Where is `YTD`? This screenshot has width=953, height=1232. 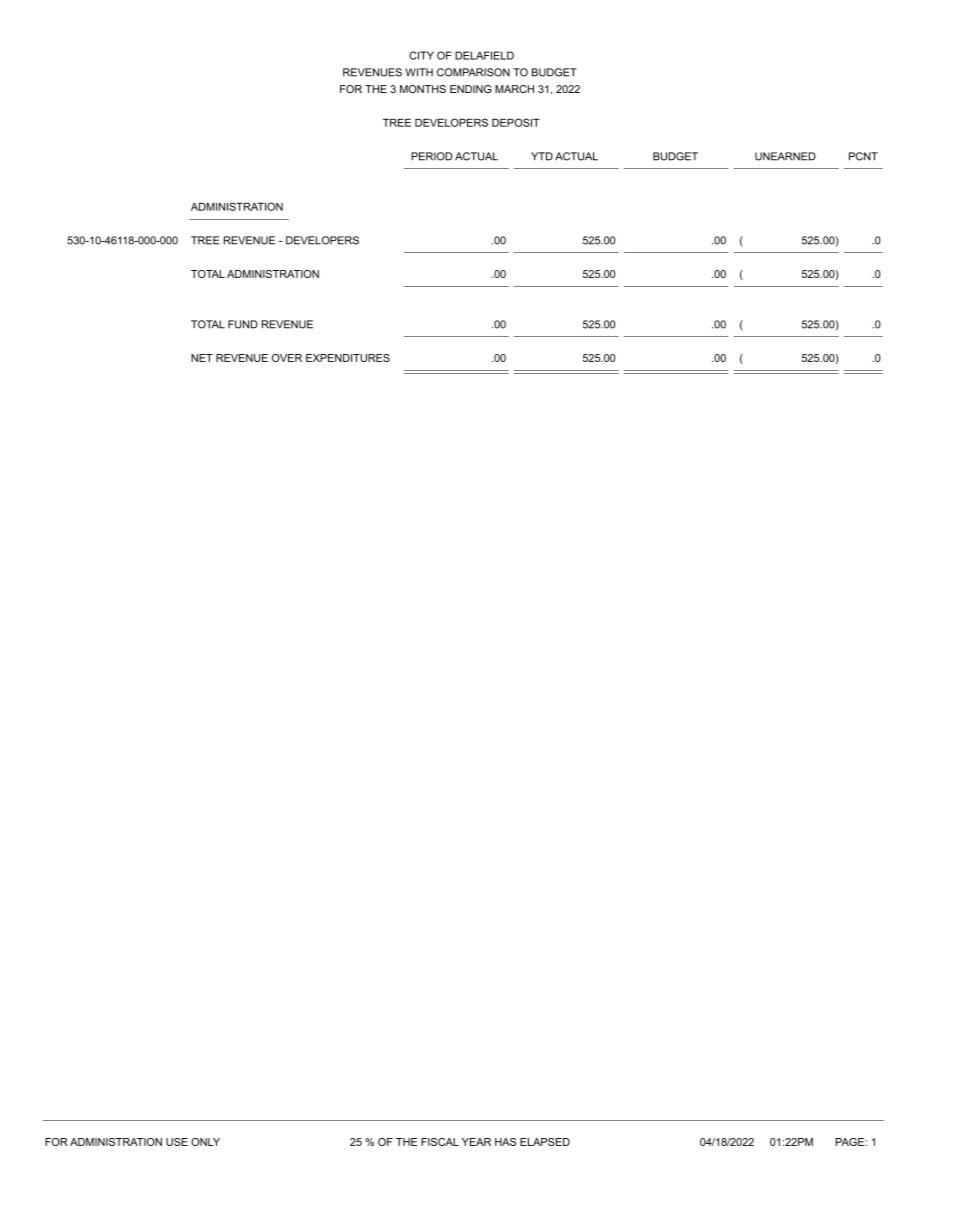 YTD is located at coordinates (542, 156).
